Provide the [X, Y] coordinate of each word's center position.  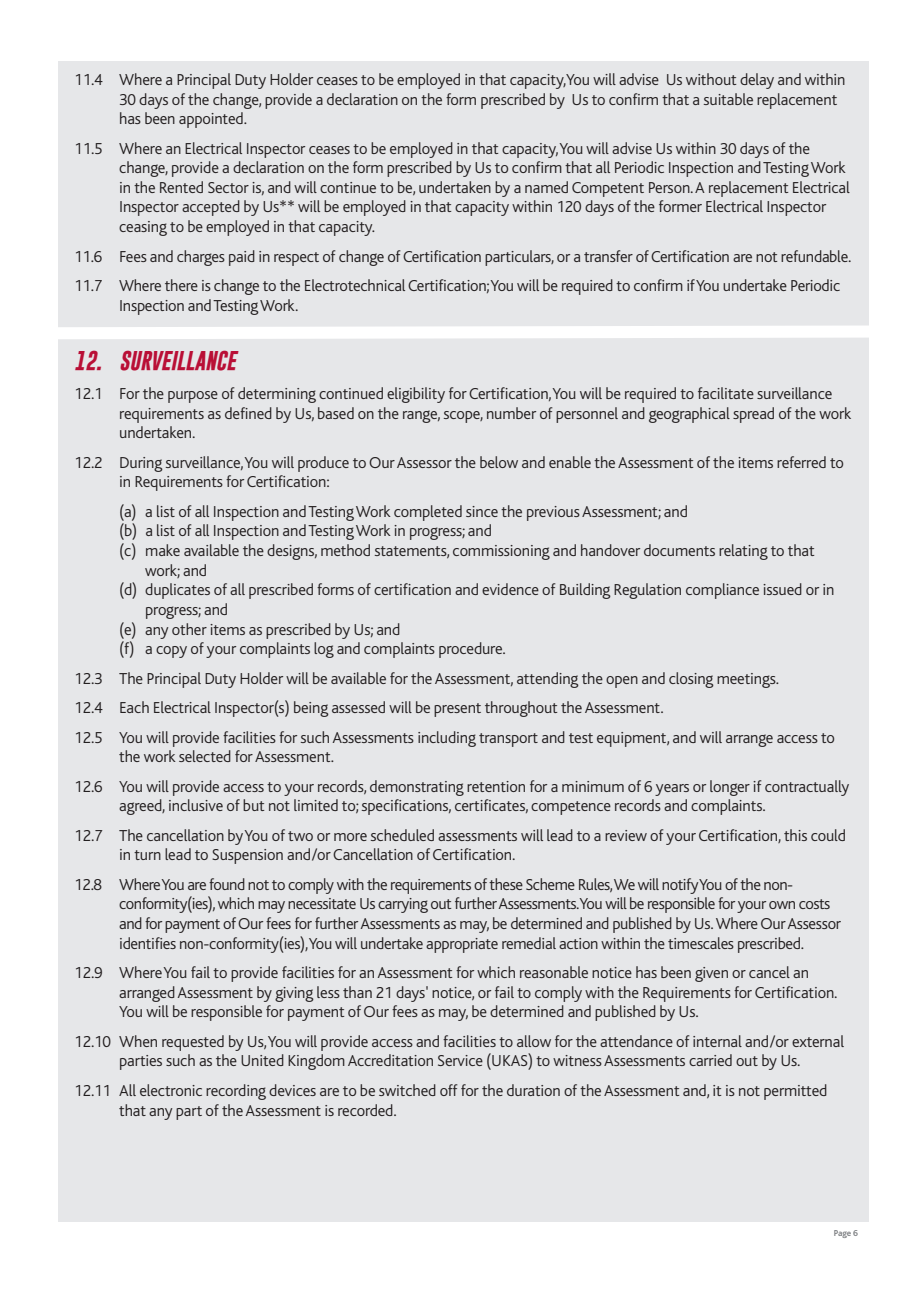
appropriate [462, 945]
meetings [747, 680]
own [782, 905]
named [546, 187]
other [189, 629]
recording [236, 1092]
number [511, 413]
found [227, 884]
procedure [472, 650]
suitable [728, 99]
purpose [193, 397]
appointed [212, 120]
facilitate [726, 393]
